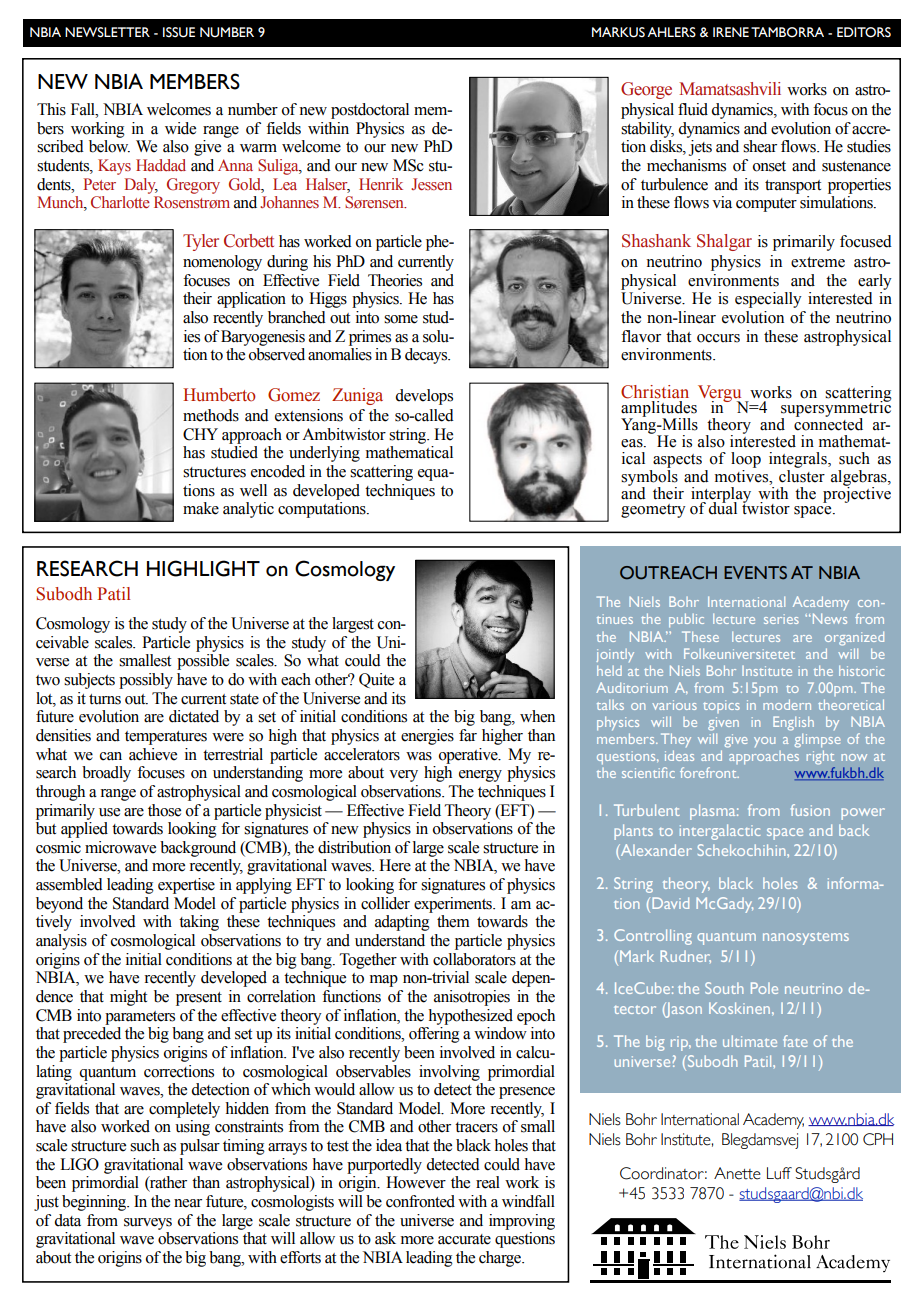 The image size is (924, 1308). What do you see at coordinates (376, 680) in the screenshot?
I see `Quite` at bounding box center [376, 680].
